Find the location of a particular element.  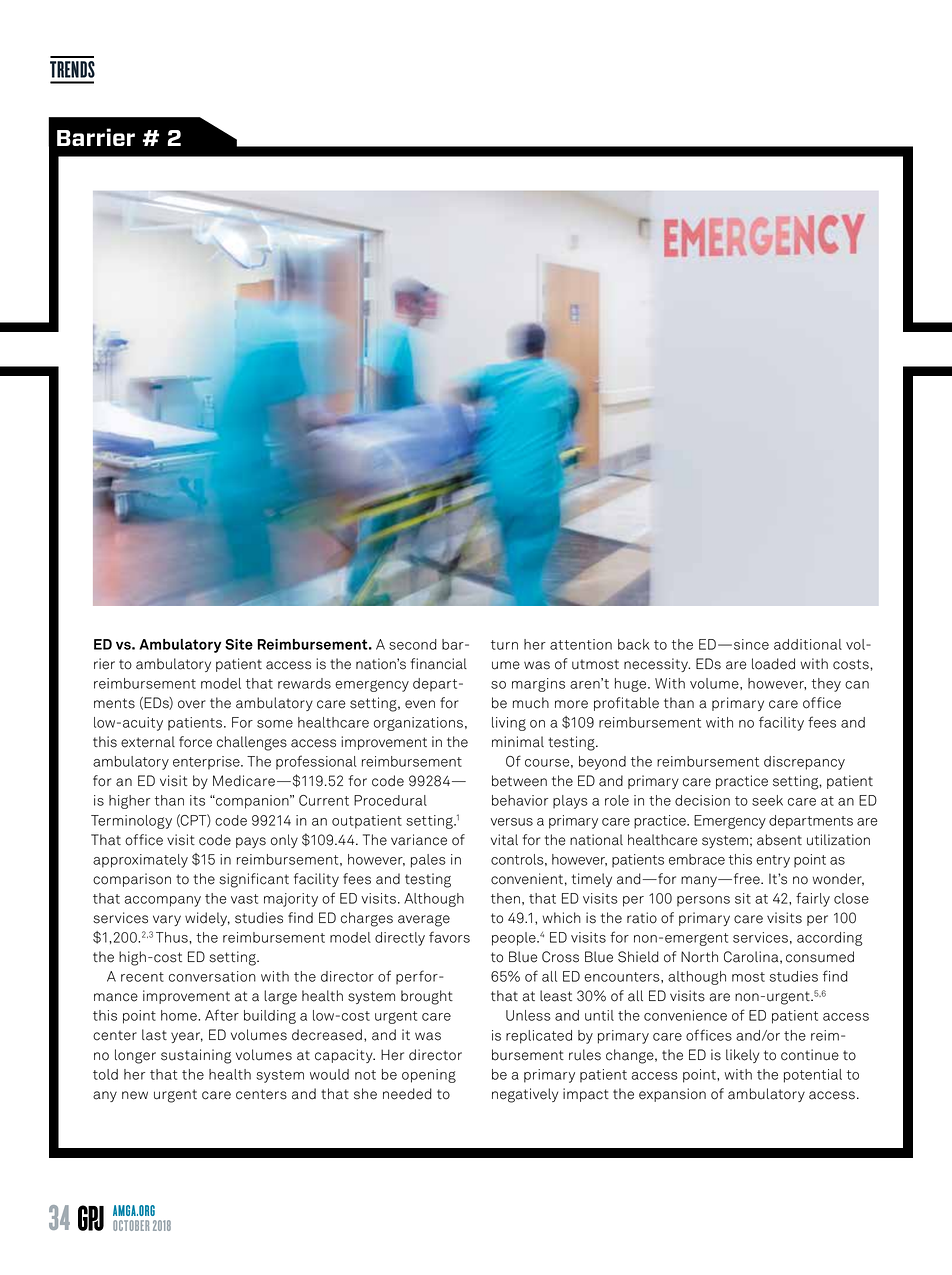

likely is located at coordinates (742, 1056).
